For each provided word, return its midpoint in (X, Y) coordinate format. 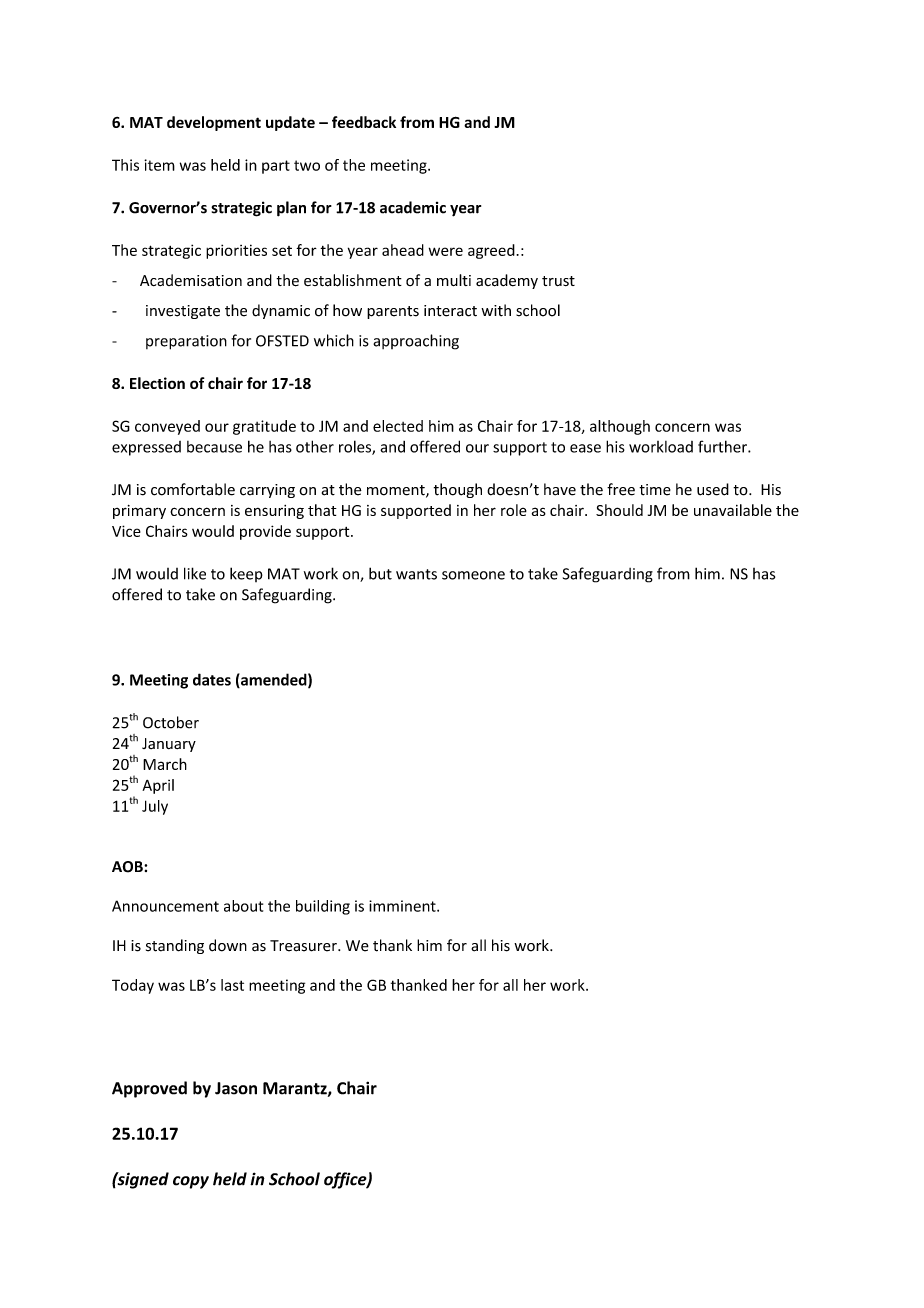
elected (398, 426)
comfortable (193, 489)
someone (473, 575)
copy (191, 1182)
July (155, 807)
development (214, 123)
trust (558, 281)
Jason (236, 1088)
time (655, 490)
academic (413, 207)
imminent (403, 906)
